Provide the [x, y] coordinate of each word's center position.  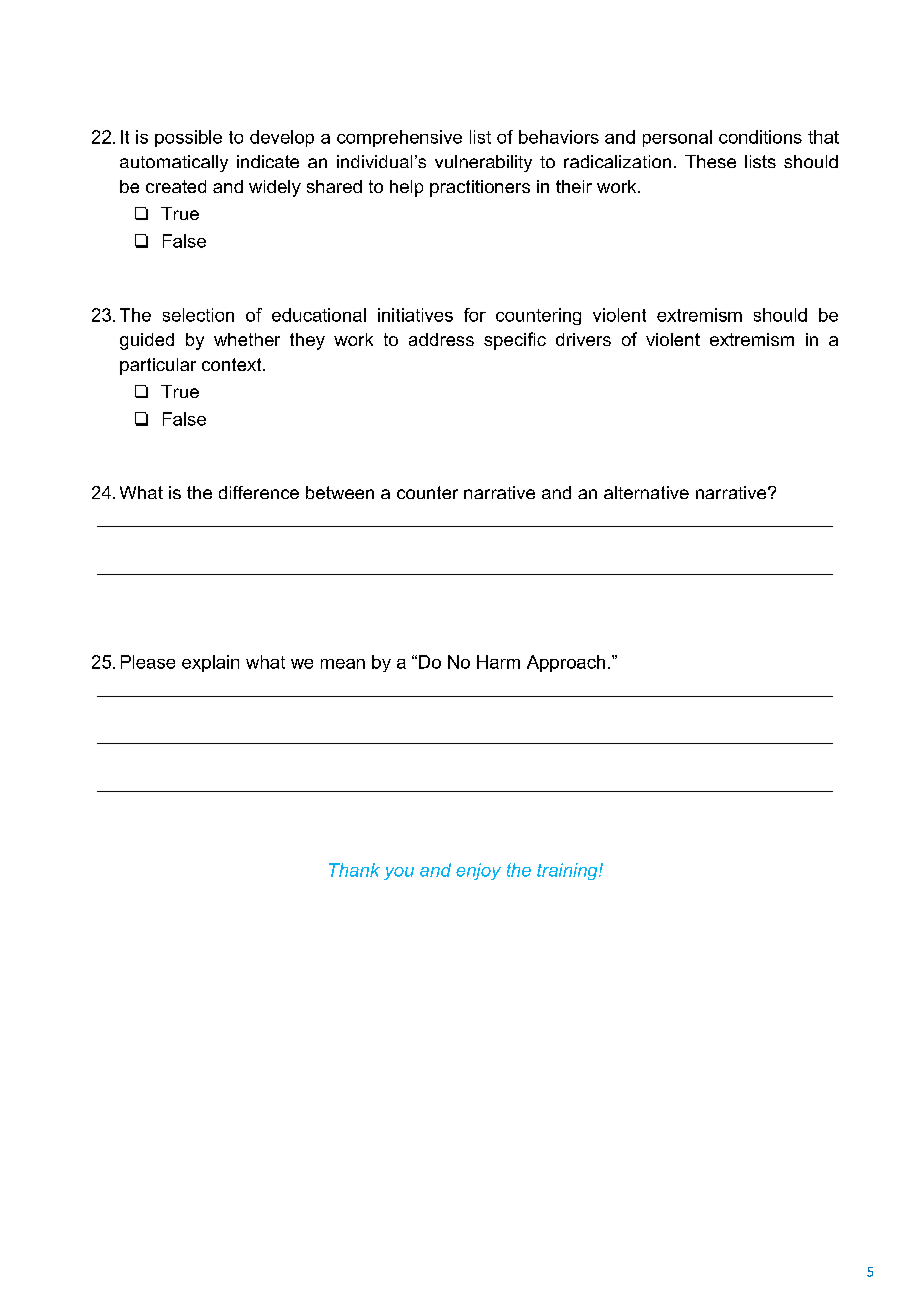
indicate [268, 161]
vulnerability [483, 163]
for [475, 315]
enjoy [478, 871]
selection [198, 315]
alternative [646, 492]
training [568, 871]
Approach [566, 663]
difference [259, 492]
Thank [354, 870]
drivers [583, 339]
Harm [498, 662]
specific [515, 341]
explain [210, 663]
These [710, 161]
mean [343, 664]
